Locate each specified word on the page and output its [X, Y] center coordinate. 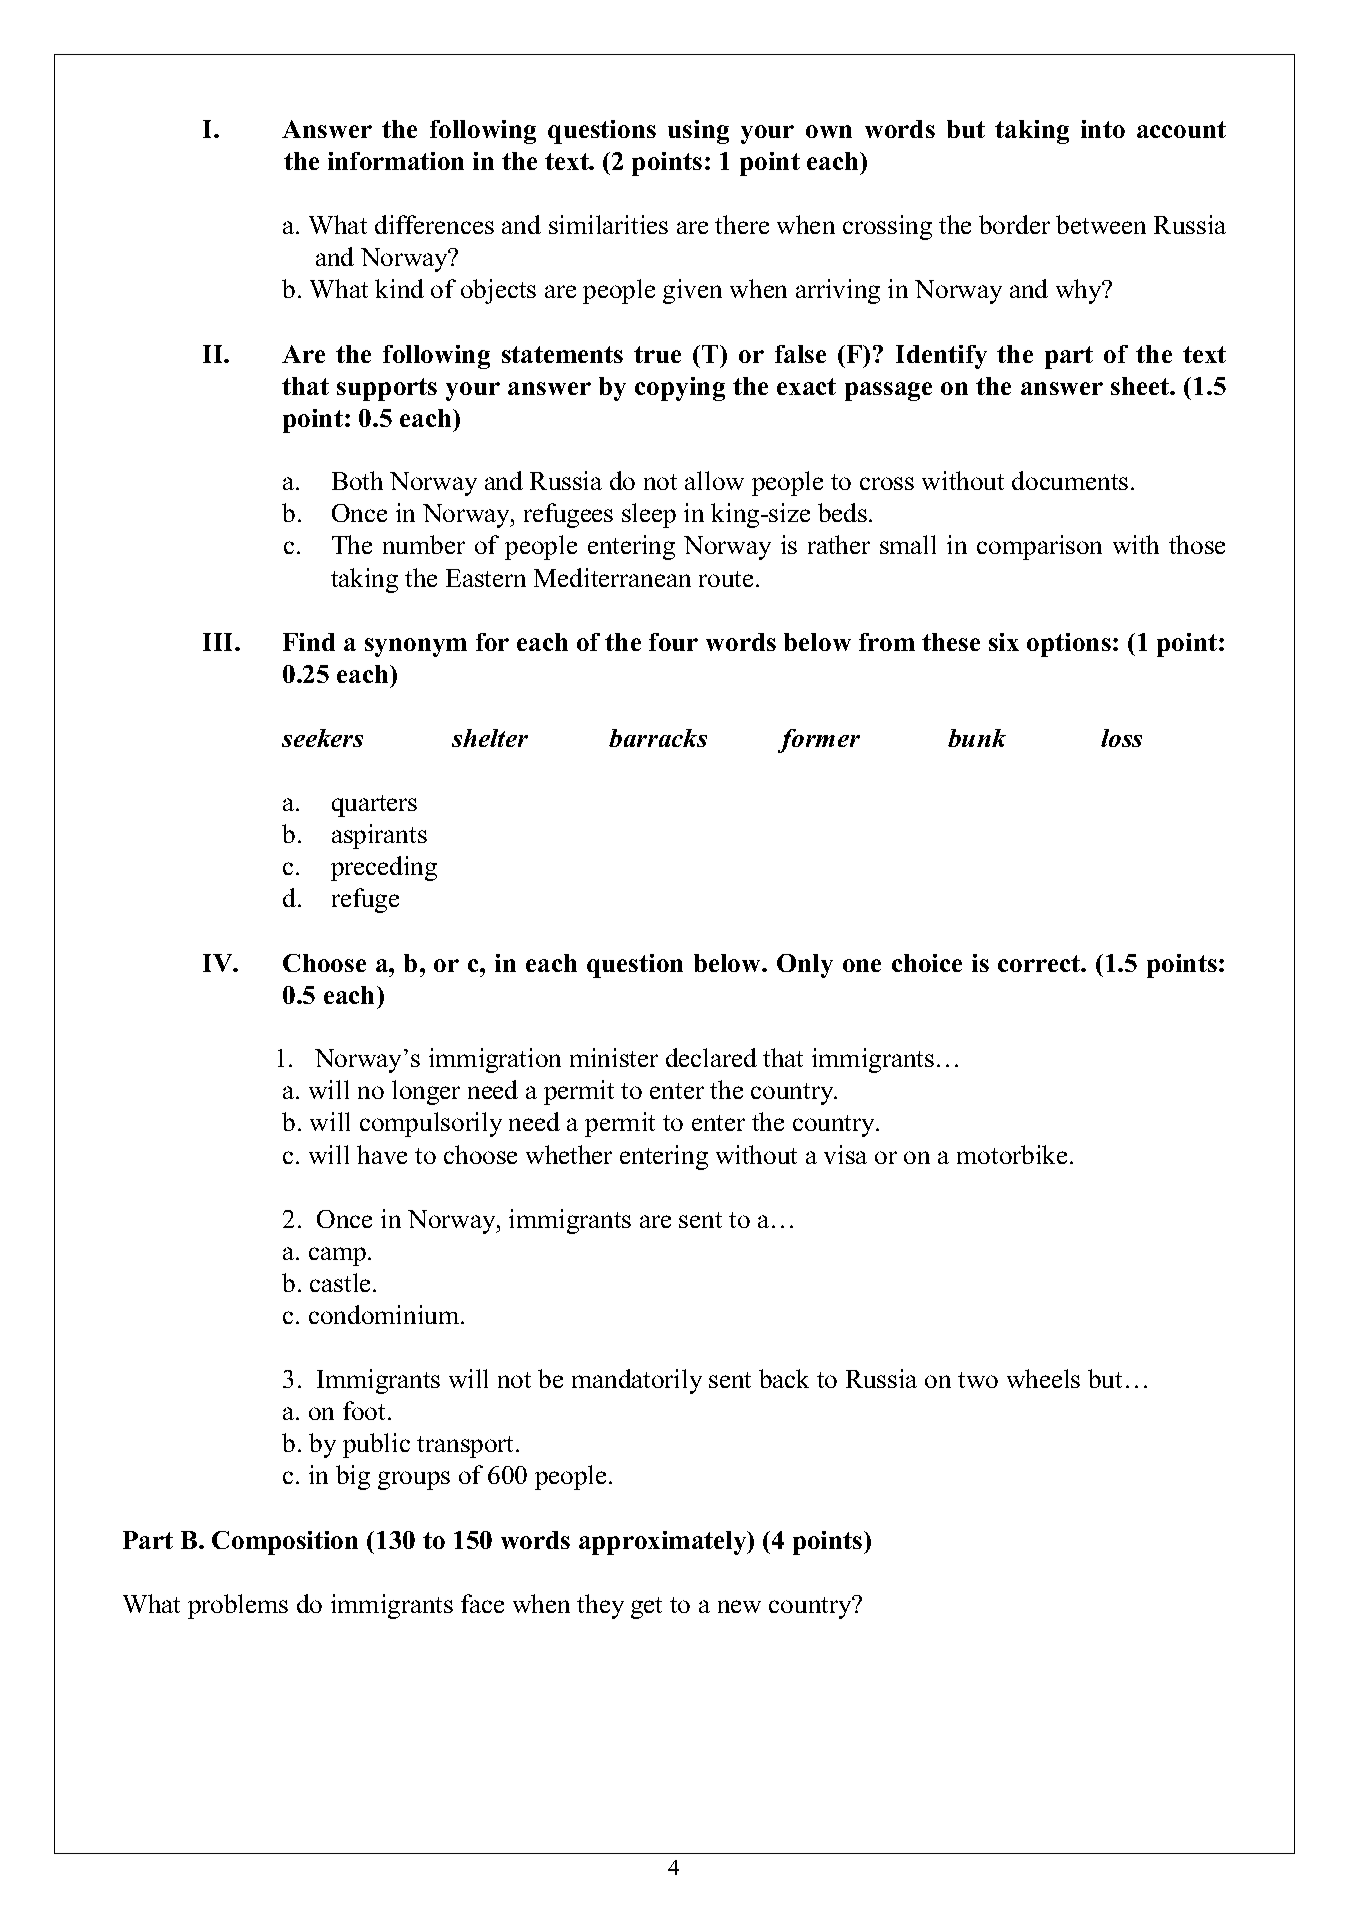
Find [309, 642]
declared [711, 1057]
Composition [285, 1543]
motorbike [1012, 1154]
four [673, 642]
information [396, 161]
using [698, 132]
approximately [664, 1543]
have [382, 1154]
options [1069, 645]
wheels [1043, 1378]
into [1103, 129]
